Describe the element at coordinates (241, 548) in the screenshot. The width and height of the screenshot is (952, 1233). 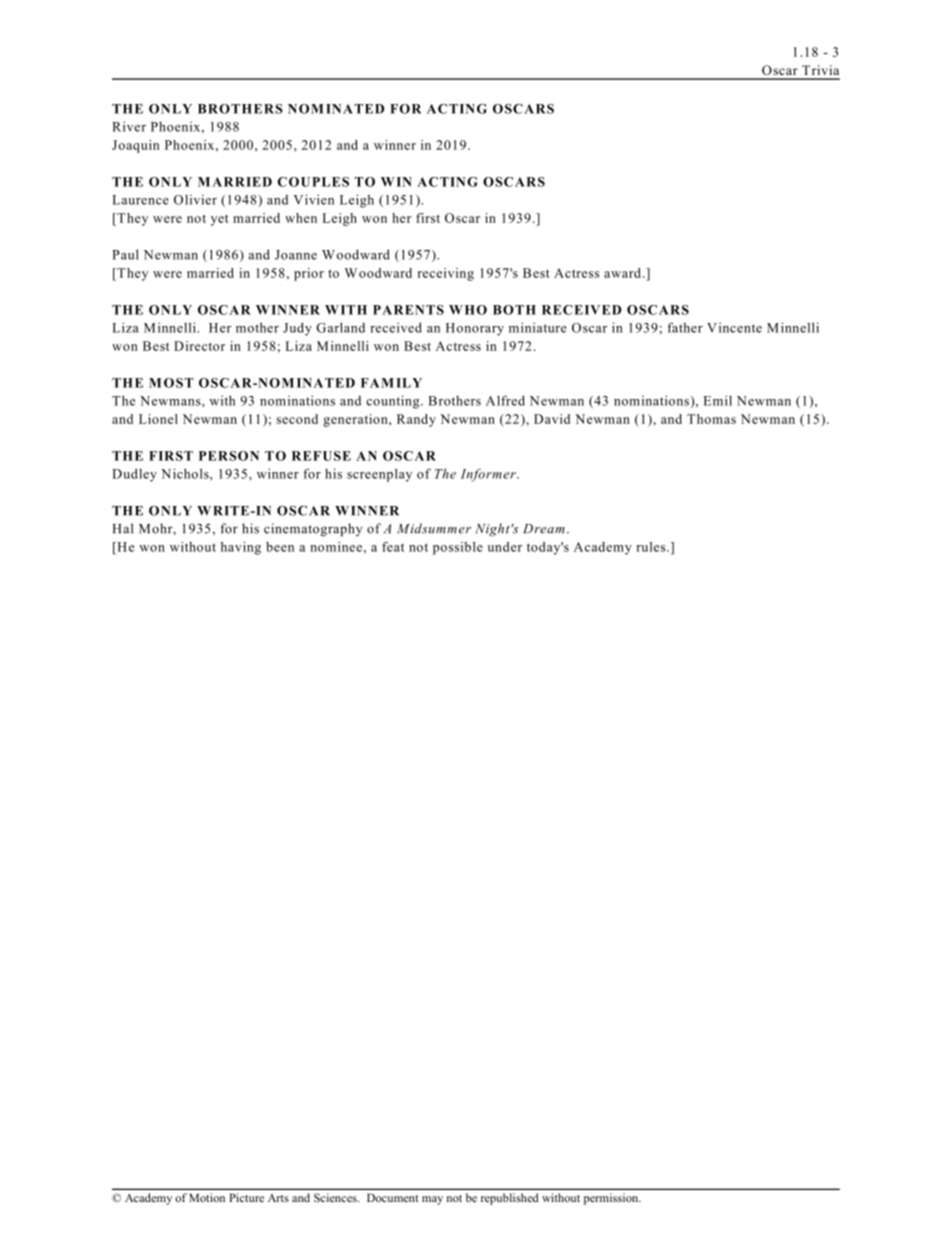
I see `having` at that location.
